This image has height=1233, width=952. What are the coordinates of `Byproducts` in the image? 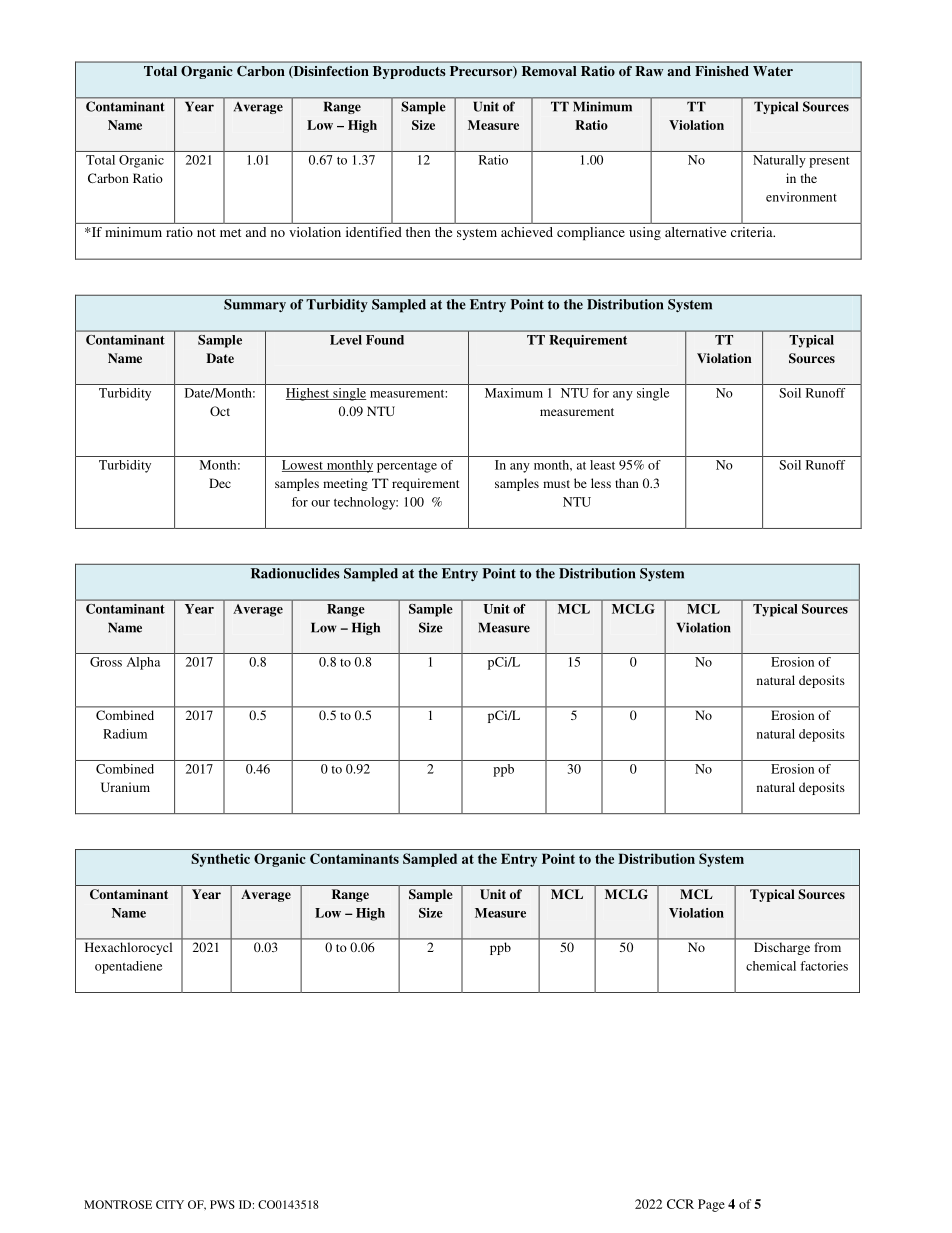 It's located at (409, 72).
